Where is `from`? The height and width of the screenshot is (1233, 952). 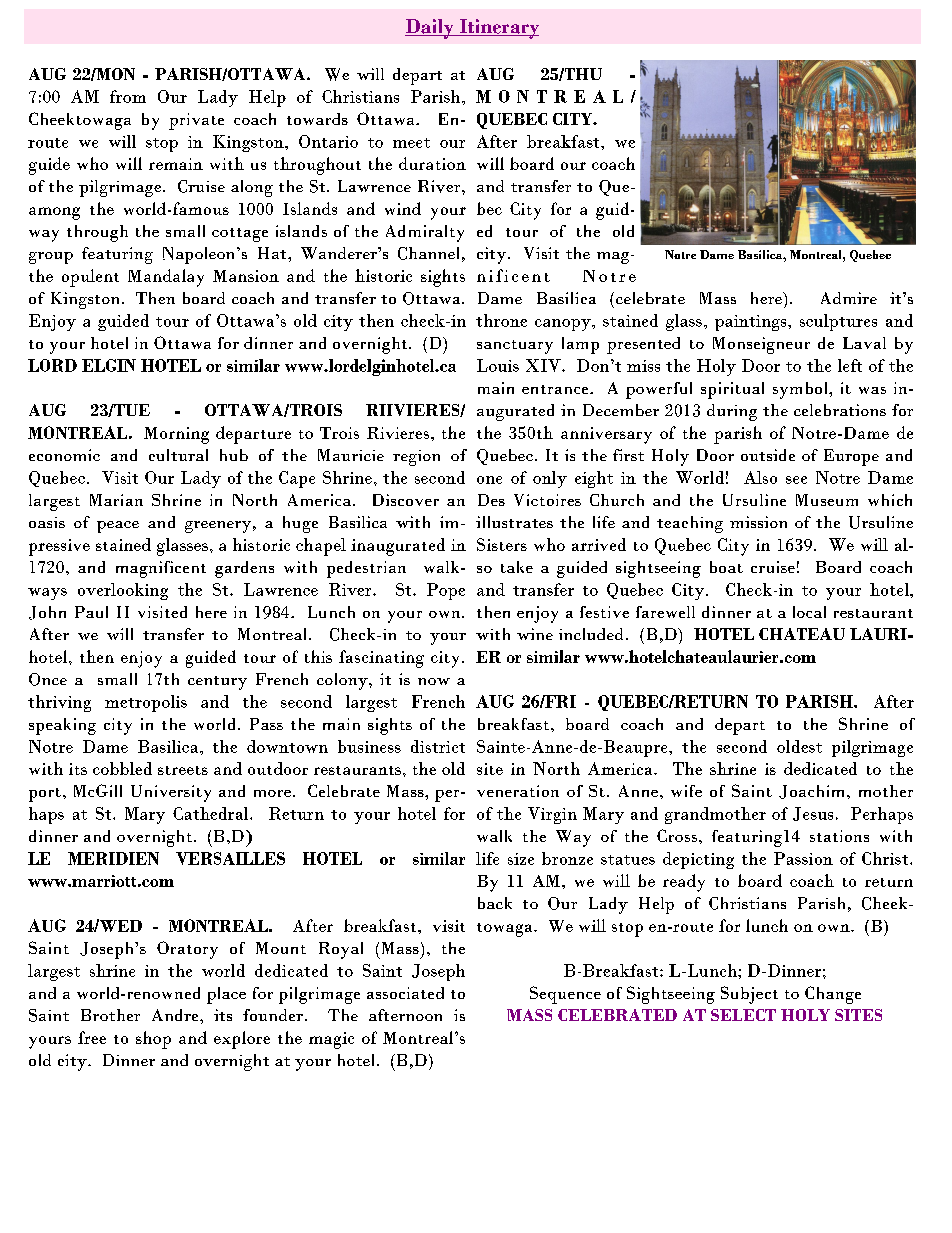 from is located at coordinates (128, 96).
